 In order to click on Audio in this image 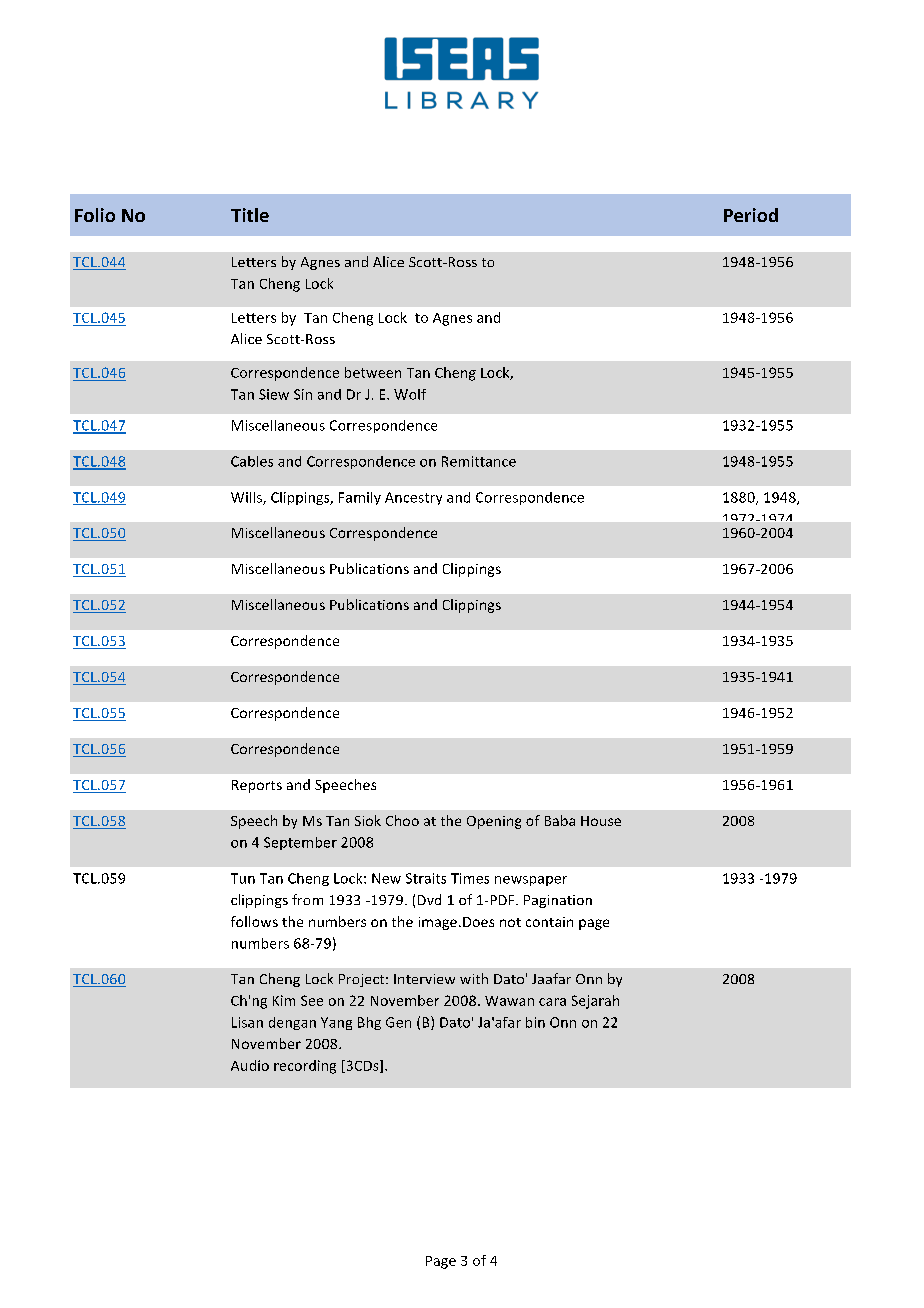, I will do `click(250, 1065)`.
